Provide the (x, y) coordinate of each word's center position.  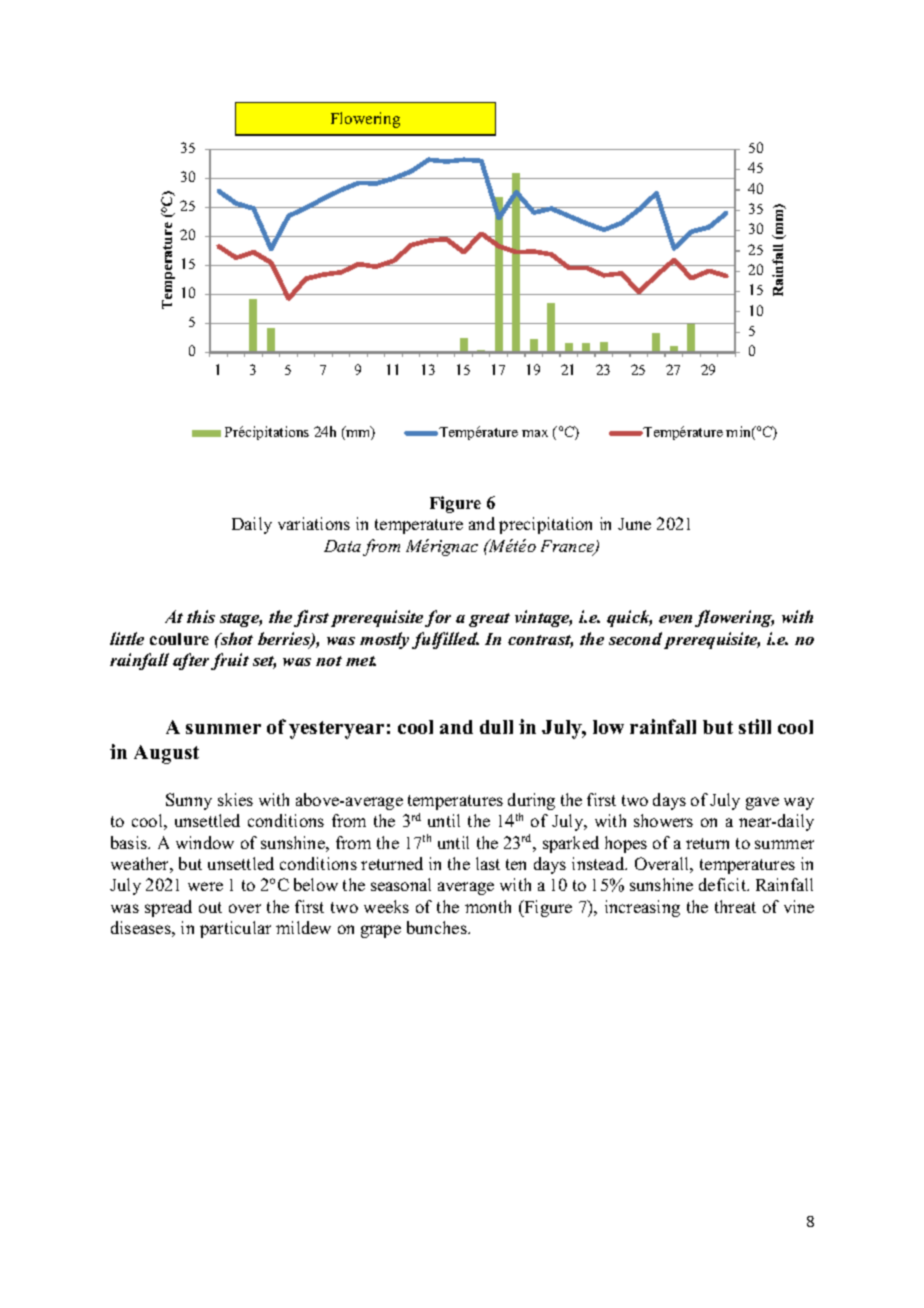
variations (314, 523)
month (488, 906)
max (535, 433)
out (210, 907)
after (191, 661)
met (361, 661)
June (634, 524)
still (755, 726)
